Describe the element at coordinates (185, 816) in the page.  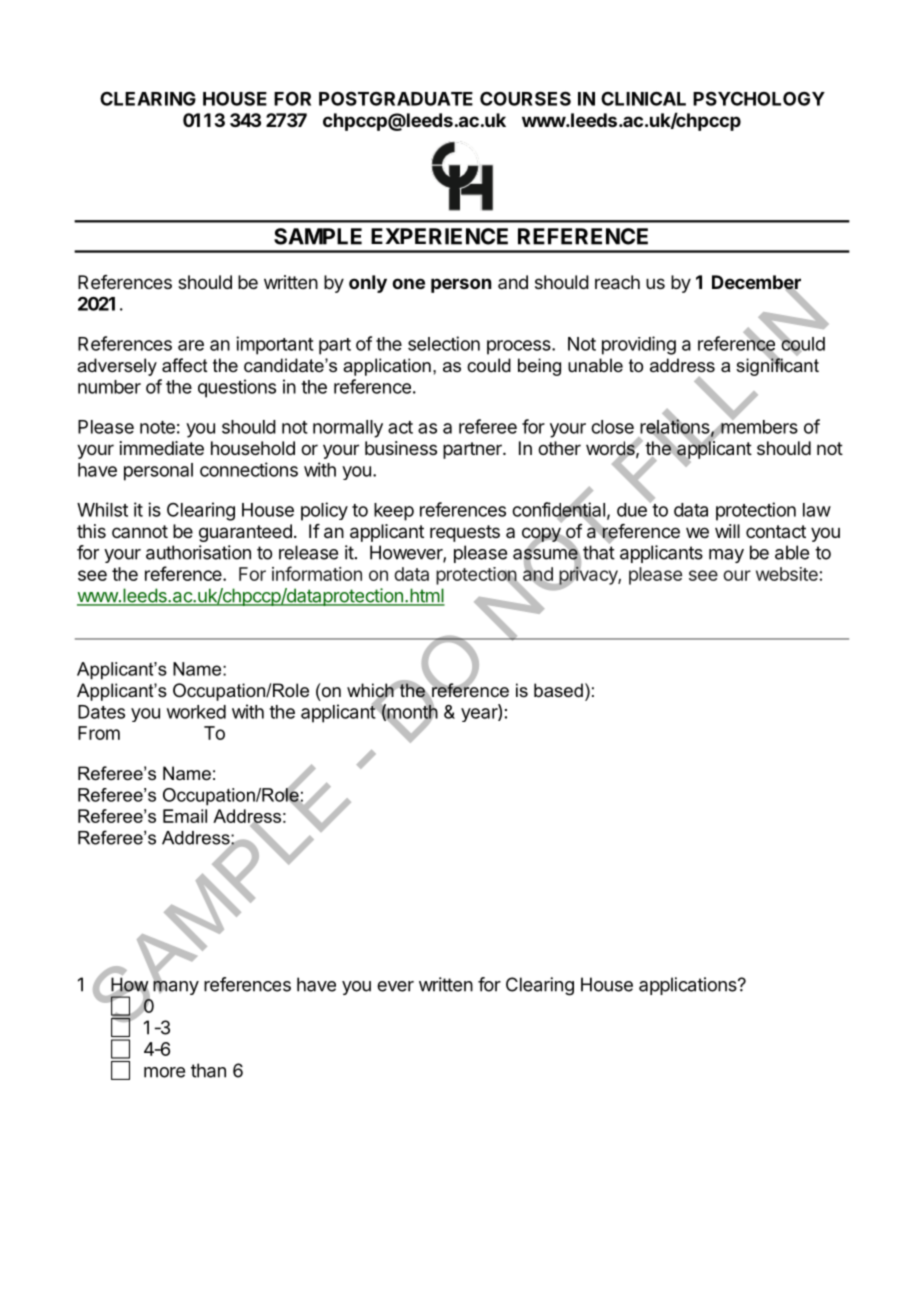
I see `Email` at that location.
